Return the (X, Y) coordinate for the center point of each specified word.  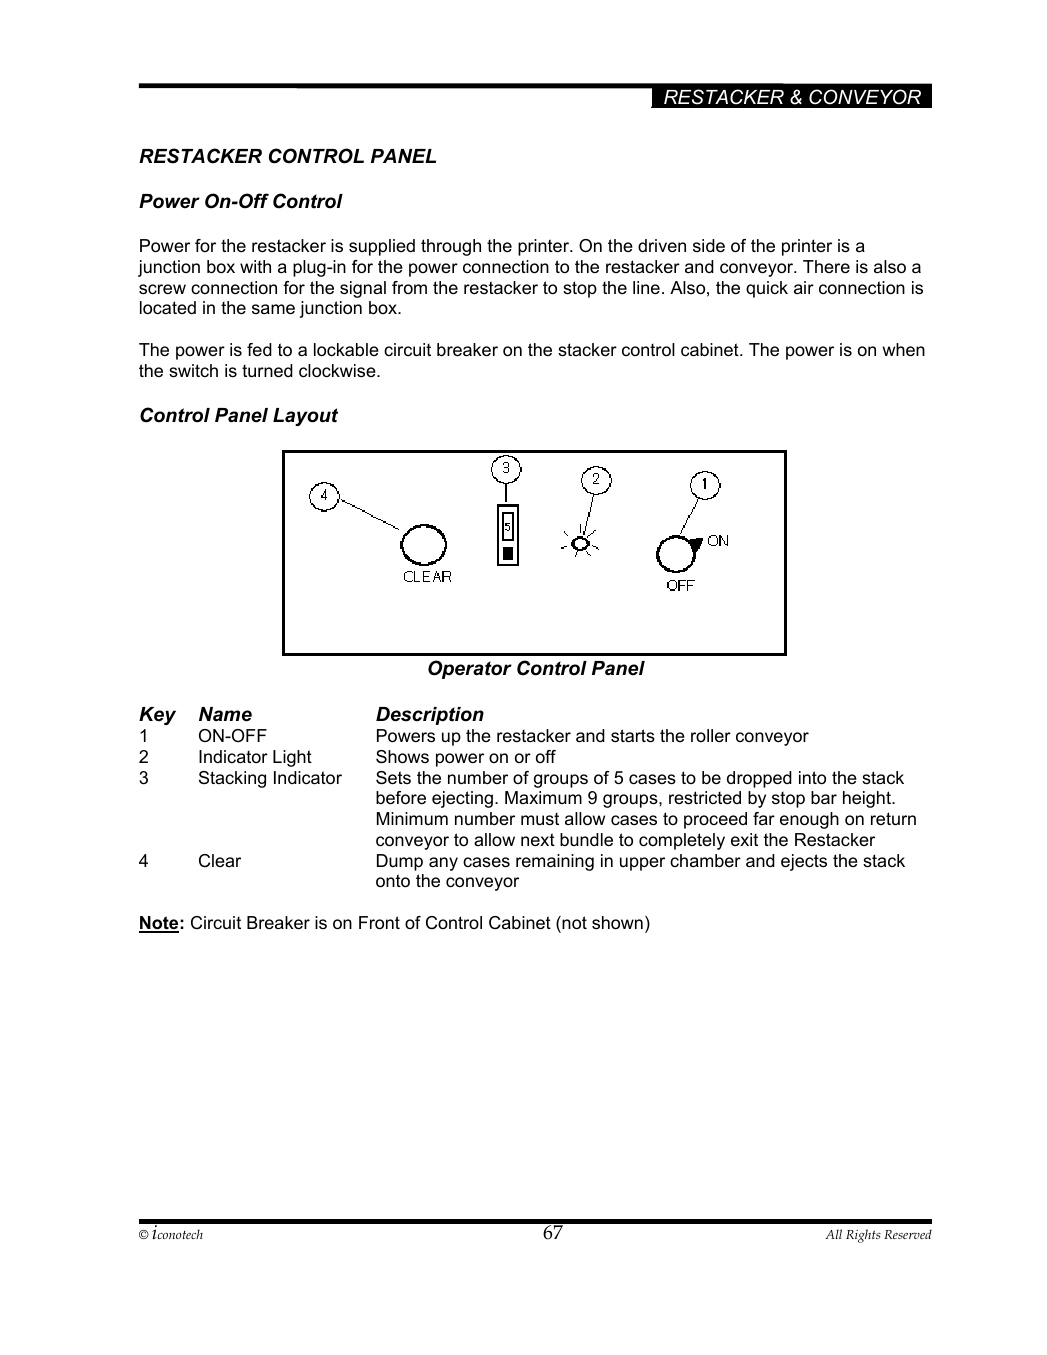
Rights (863, 1236)
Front (379, 923)
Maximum (543, 797)
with (255, 266)
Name (225, 714)
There (826, 266)
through (451, 247)
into (812, 778)
